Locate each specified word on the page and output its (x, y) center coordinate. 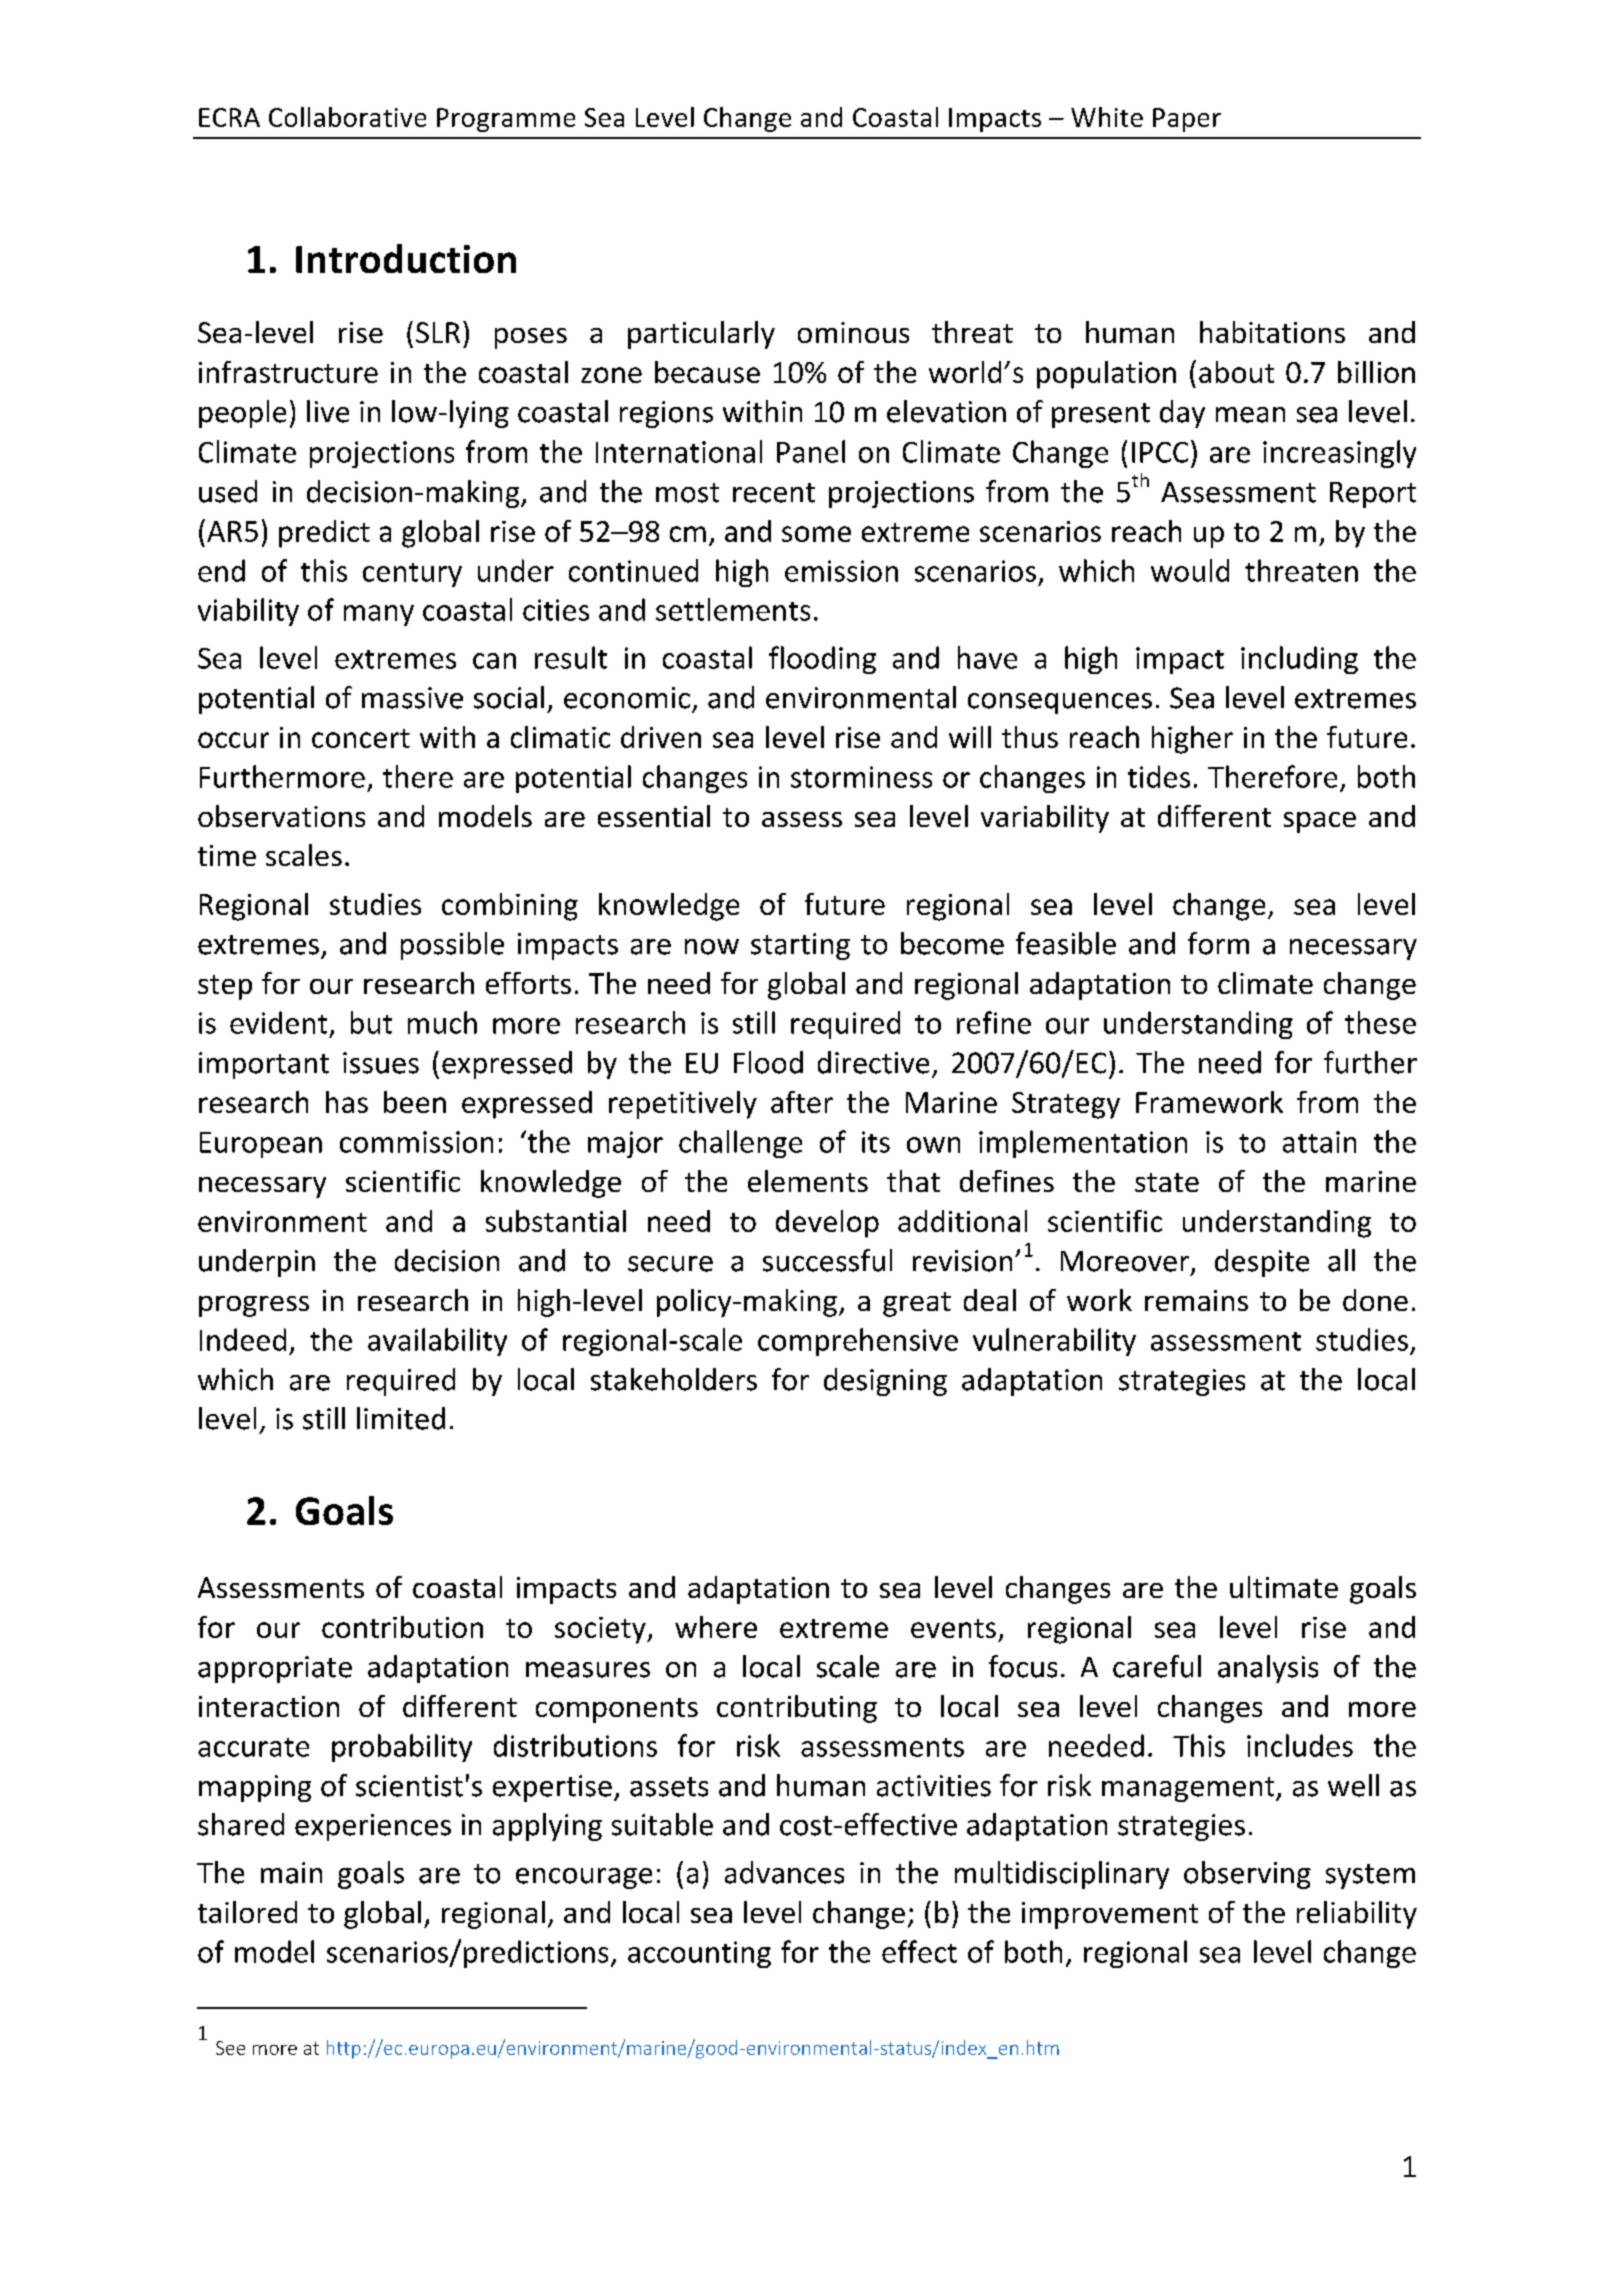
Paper (1187, 120)
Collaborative (347, 117)
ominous (853, 332)
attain (1319, 1142)
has (347, 1102)
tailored (247, 1912)
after (802, 1102)
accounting (699, 1954)
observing (1247, 1875)
